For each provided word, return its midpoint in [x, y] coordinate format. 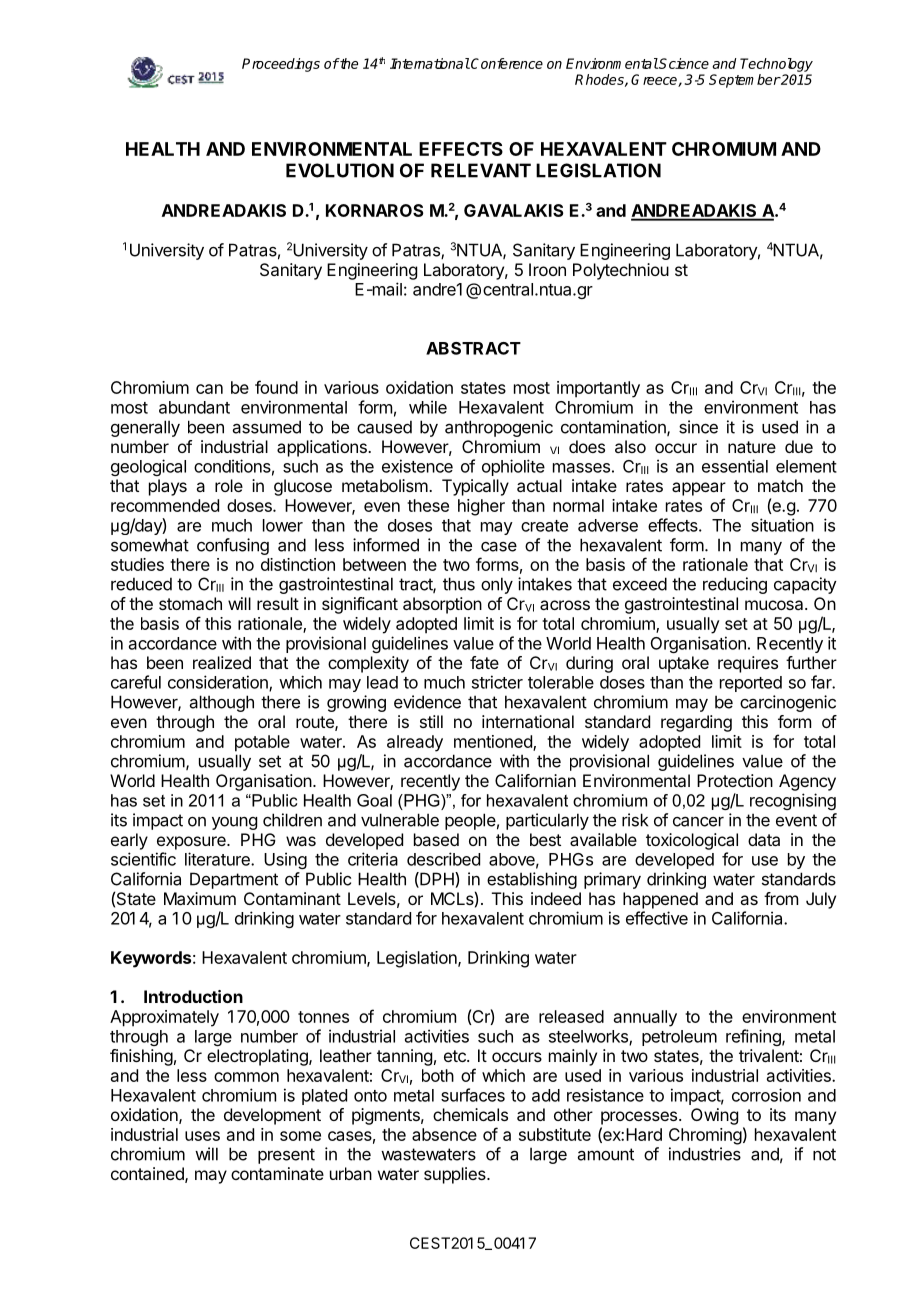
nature [752, 447]
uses [202, 1136]
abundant [194, 407]
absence [444, 1134]
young [234, 823]
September [744, 81]
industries [705, 1154]
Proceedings [281, 65]
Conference [506, 63]
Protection [735, 780]
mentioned [494, 742]
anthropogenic [499, 428]
